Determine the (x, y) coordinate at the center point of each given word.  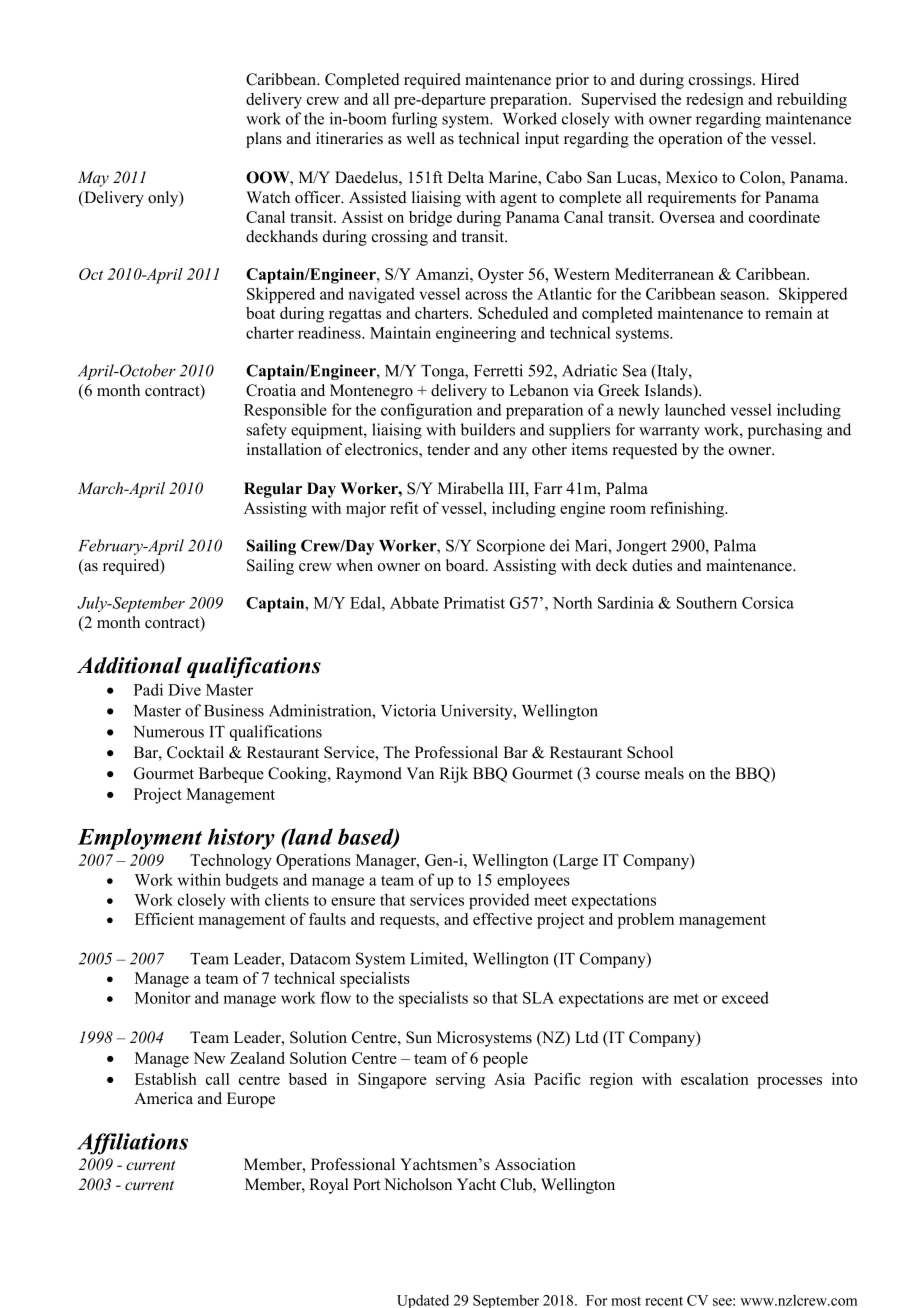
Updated (423, 1301)
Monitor (163, 997)
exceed (745, 997)
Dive (184, 689)
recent (664, 1301)
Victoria (408, 710)
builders (488, 429)
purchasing (785, 431)
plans (264, 140)
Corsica (768, 602)
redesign (715, 101)
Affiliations (132, 1144)
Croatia (271, 390)
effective (502, 919)
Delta (465, 177)
